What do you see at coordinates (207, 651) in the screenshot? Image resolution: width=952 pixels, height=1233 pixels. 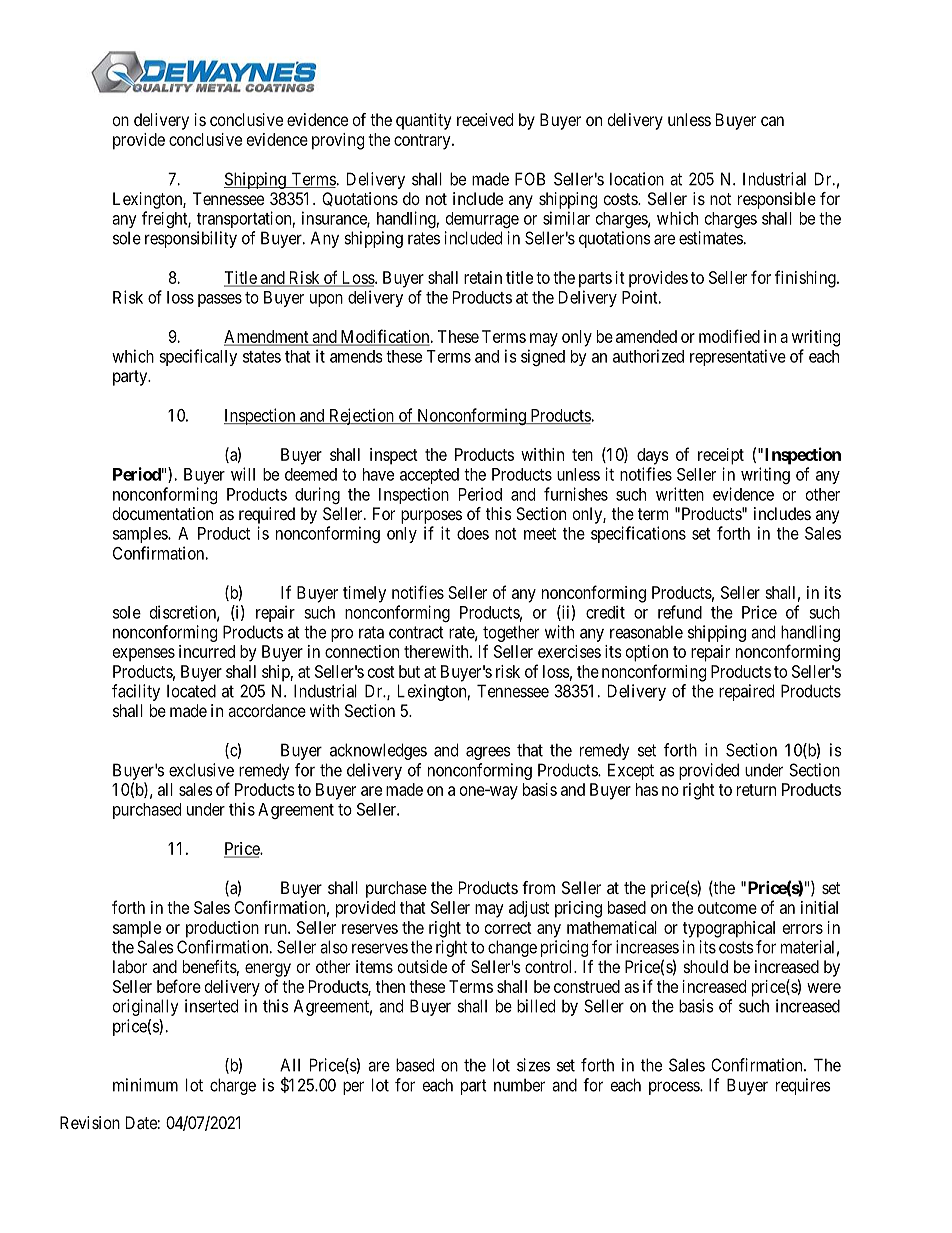 I see `incurred` at bounding box center [207, 651].
